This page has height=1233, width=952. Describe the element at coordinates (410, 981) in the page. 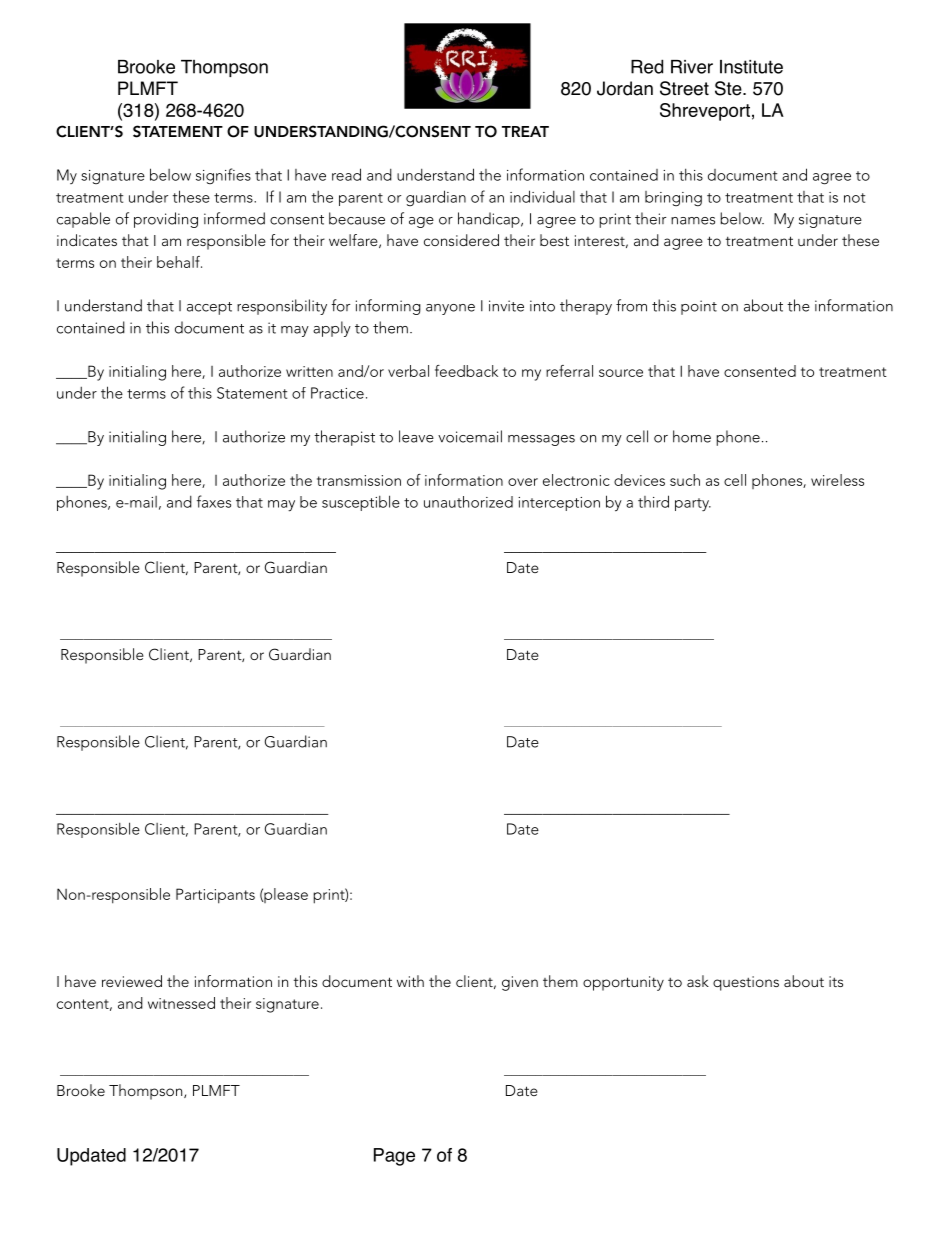

I see `with` at that location.
